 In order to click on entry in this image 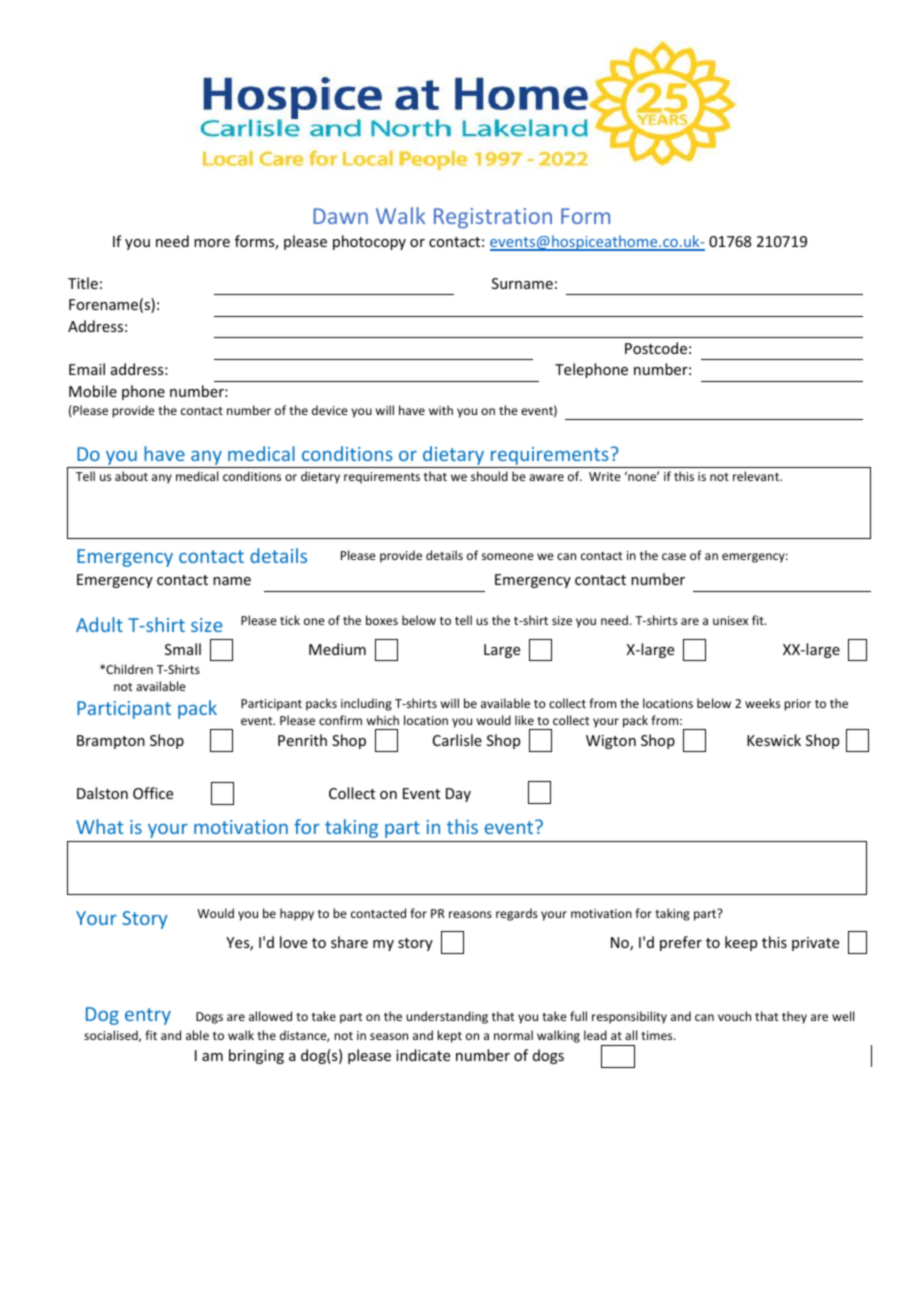, I will do `click(148, 1016)`.
